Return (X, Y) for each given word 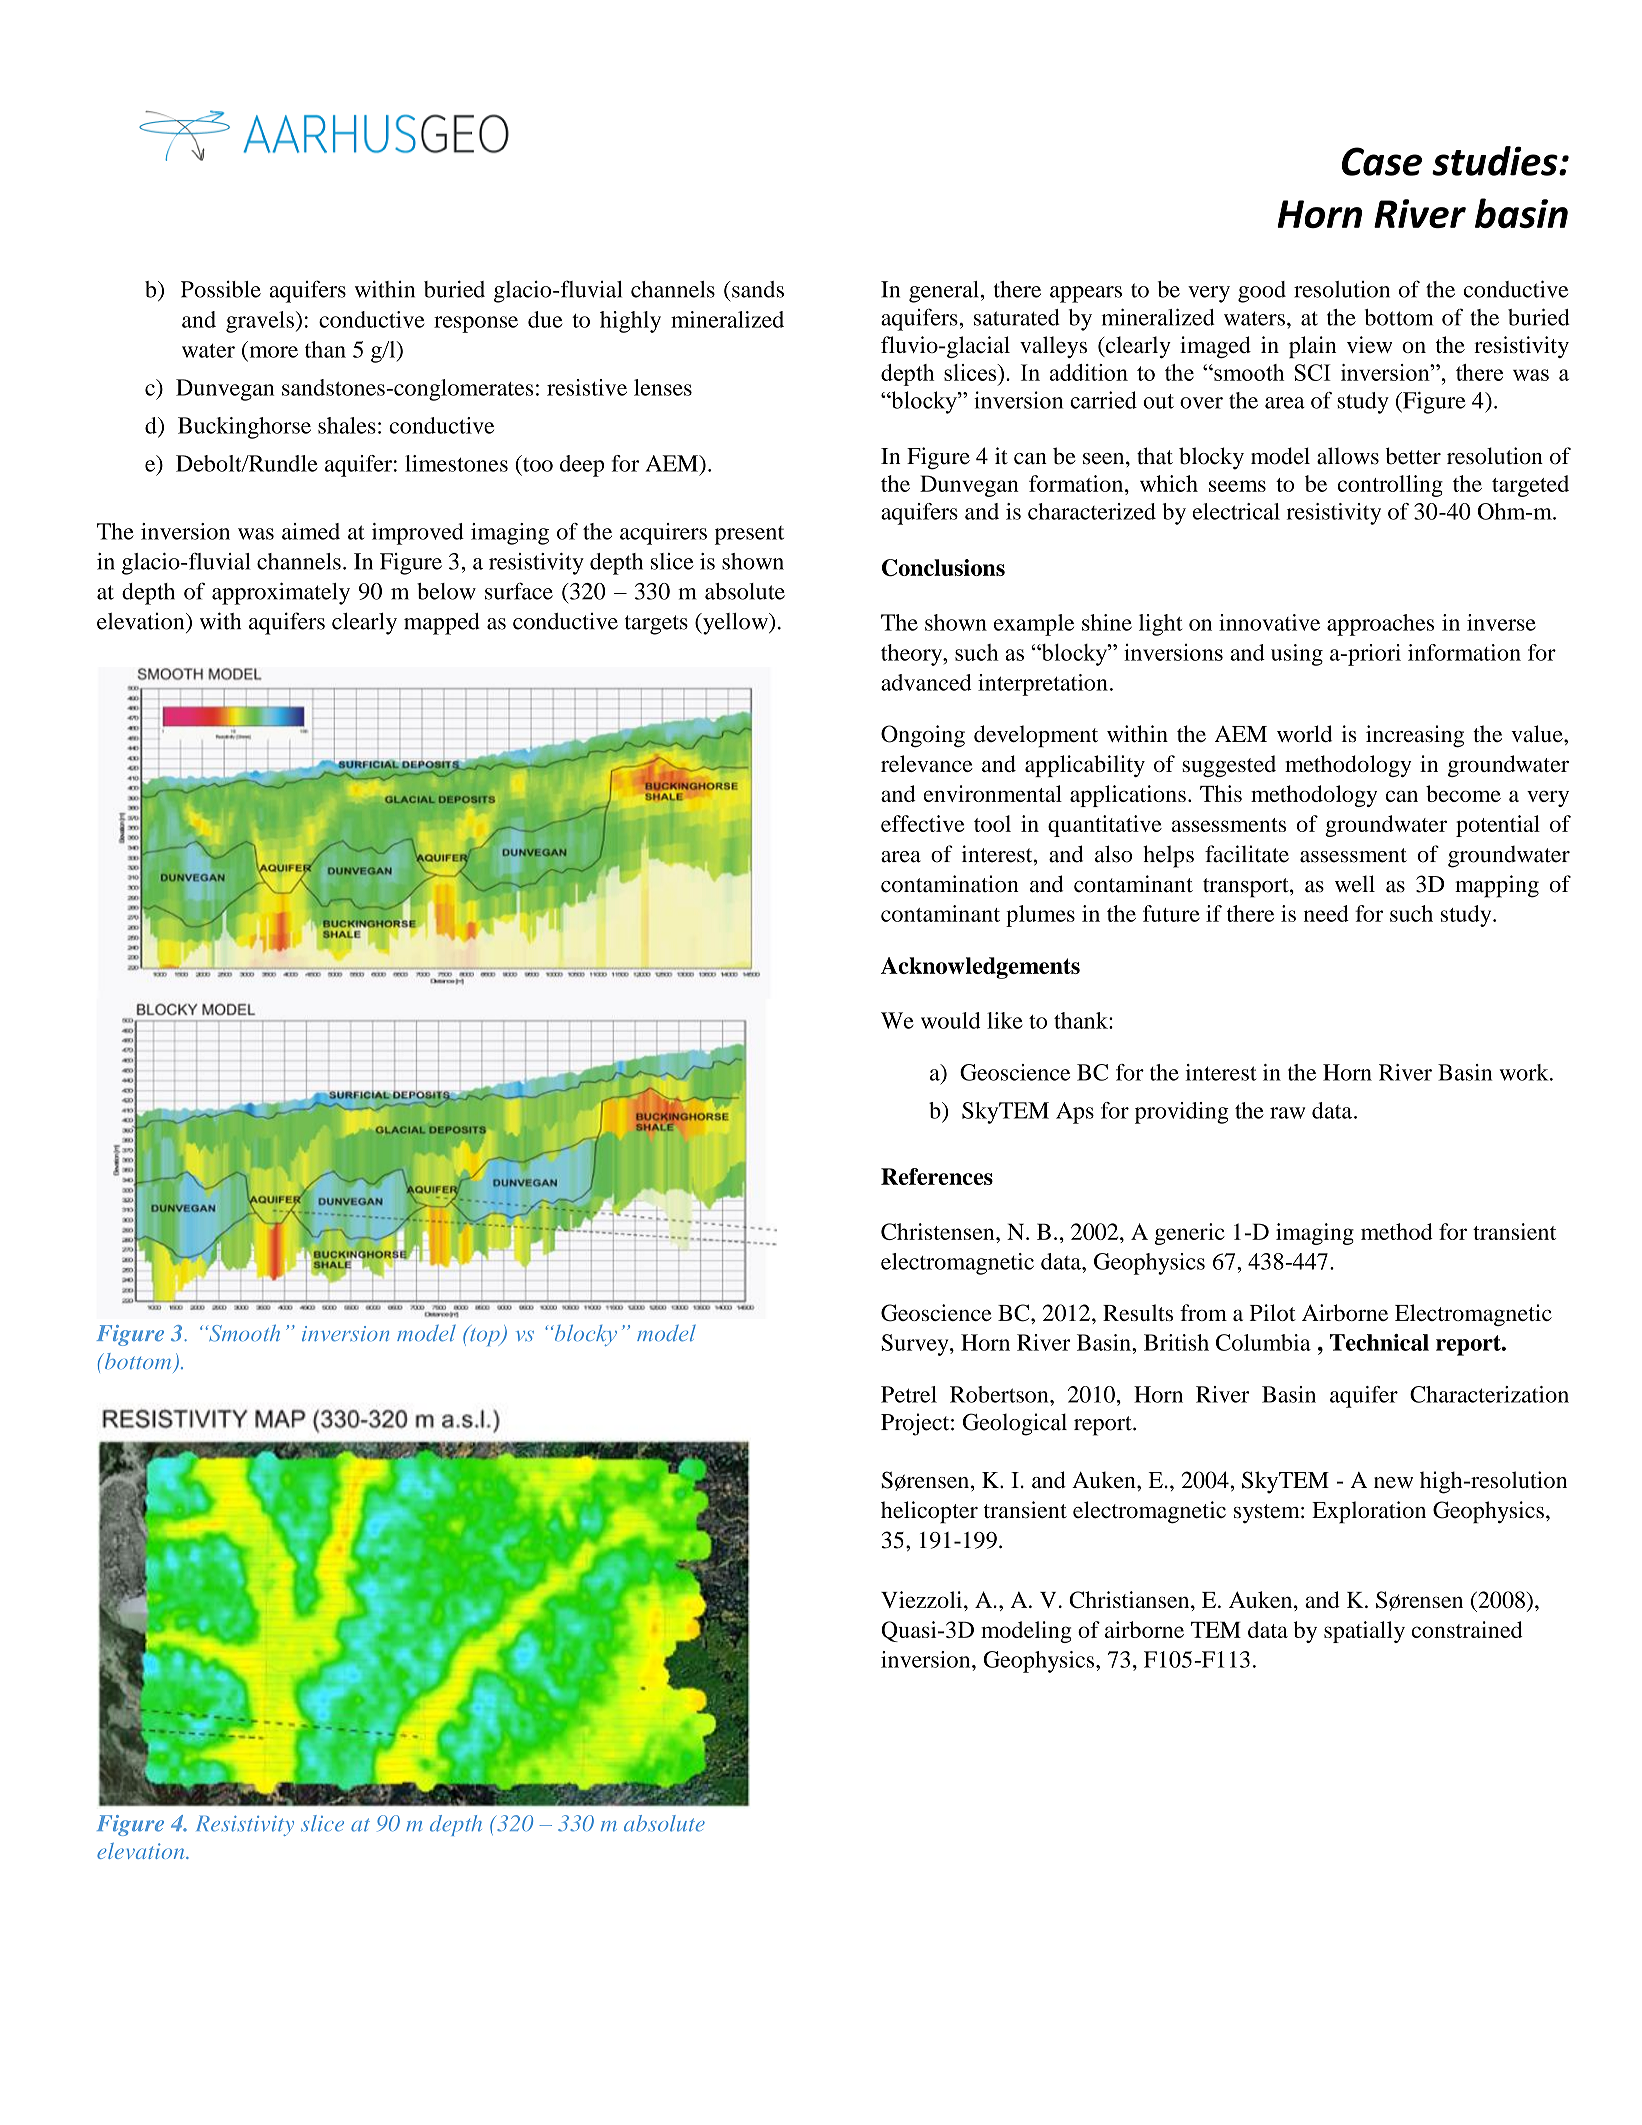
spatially (1364, 1632)
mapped (442, 624)
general (944, 292)
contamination (950, 884)
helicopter (929, 1512)
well (1355, 884)
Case (1382, 161)
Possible (221, 289)
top (485, 1336)
